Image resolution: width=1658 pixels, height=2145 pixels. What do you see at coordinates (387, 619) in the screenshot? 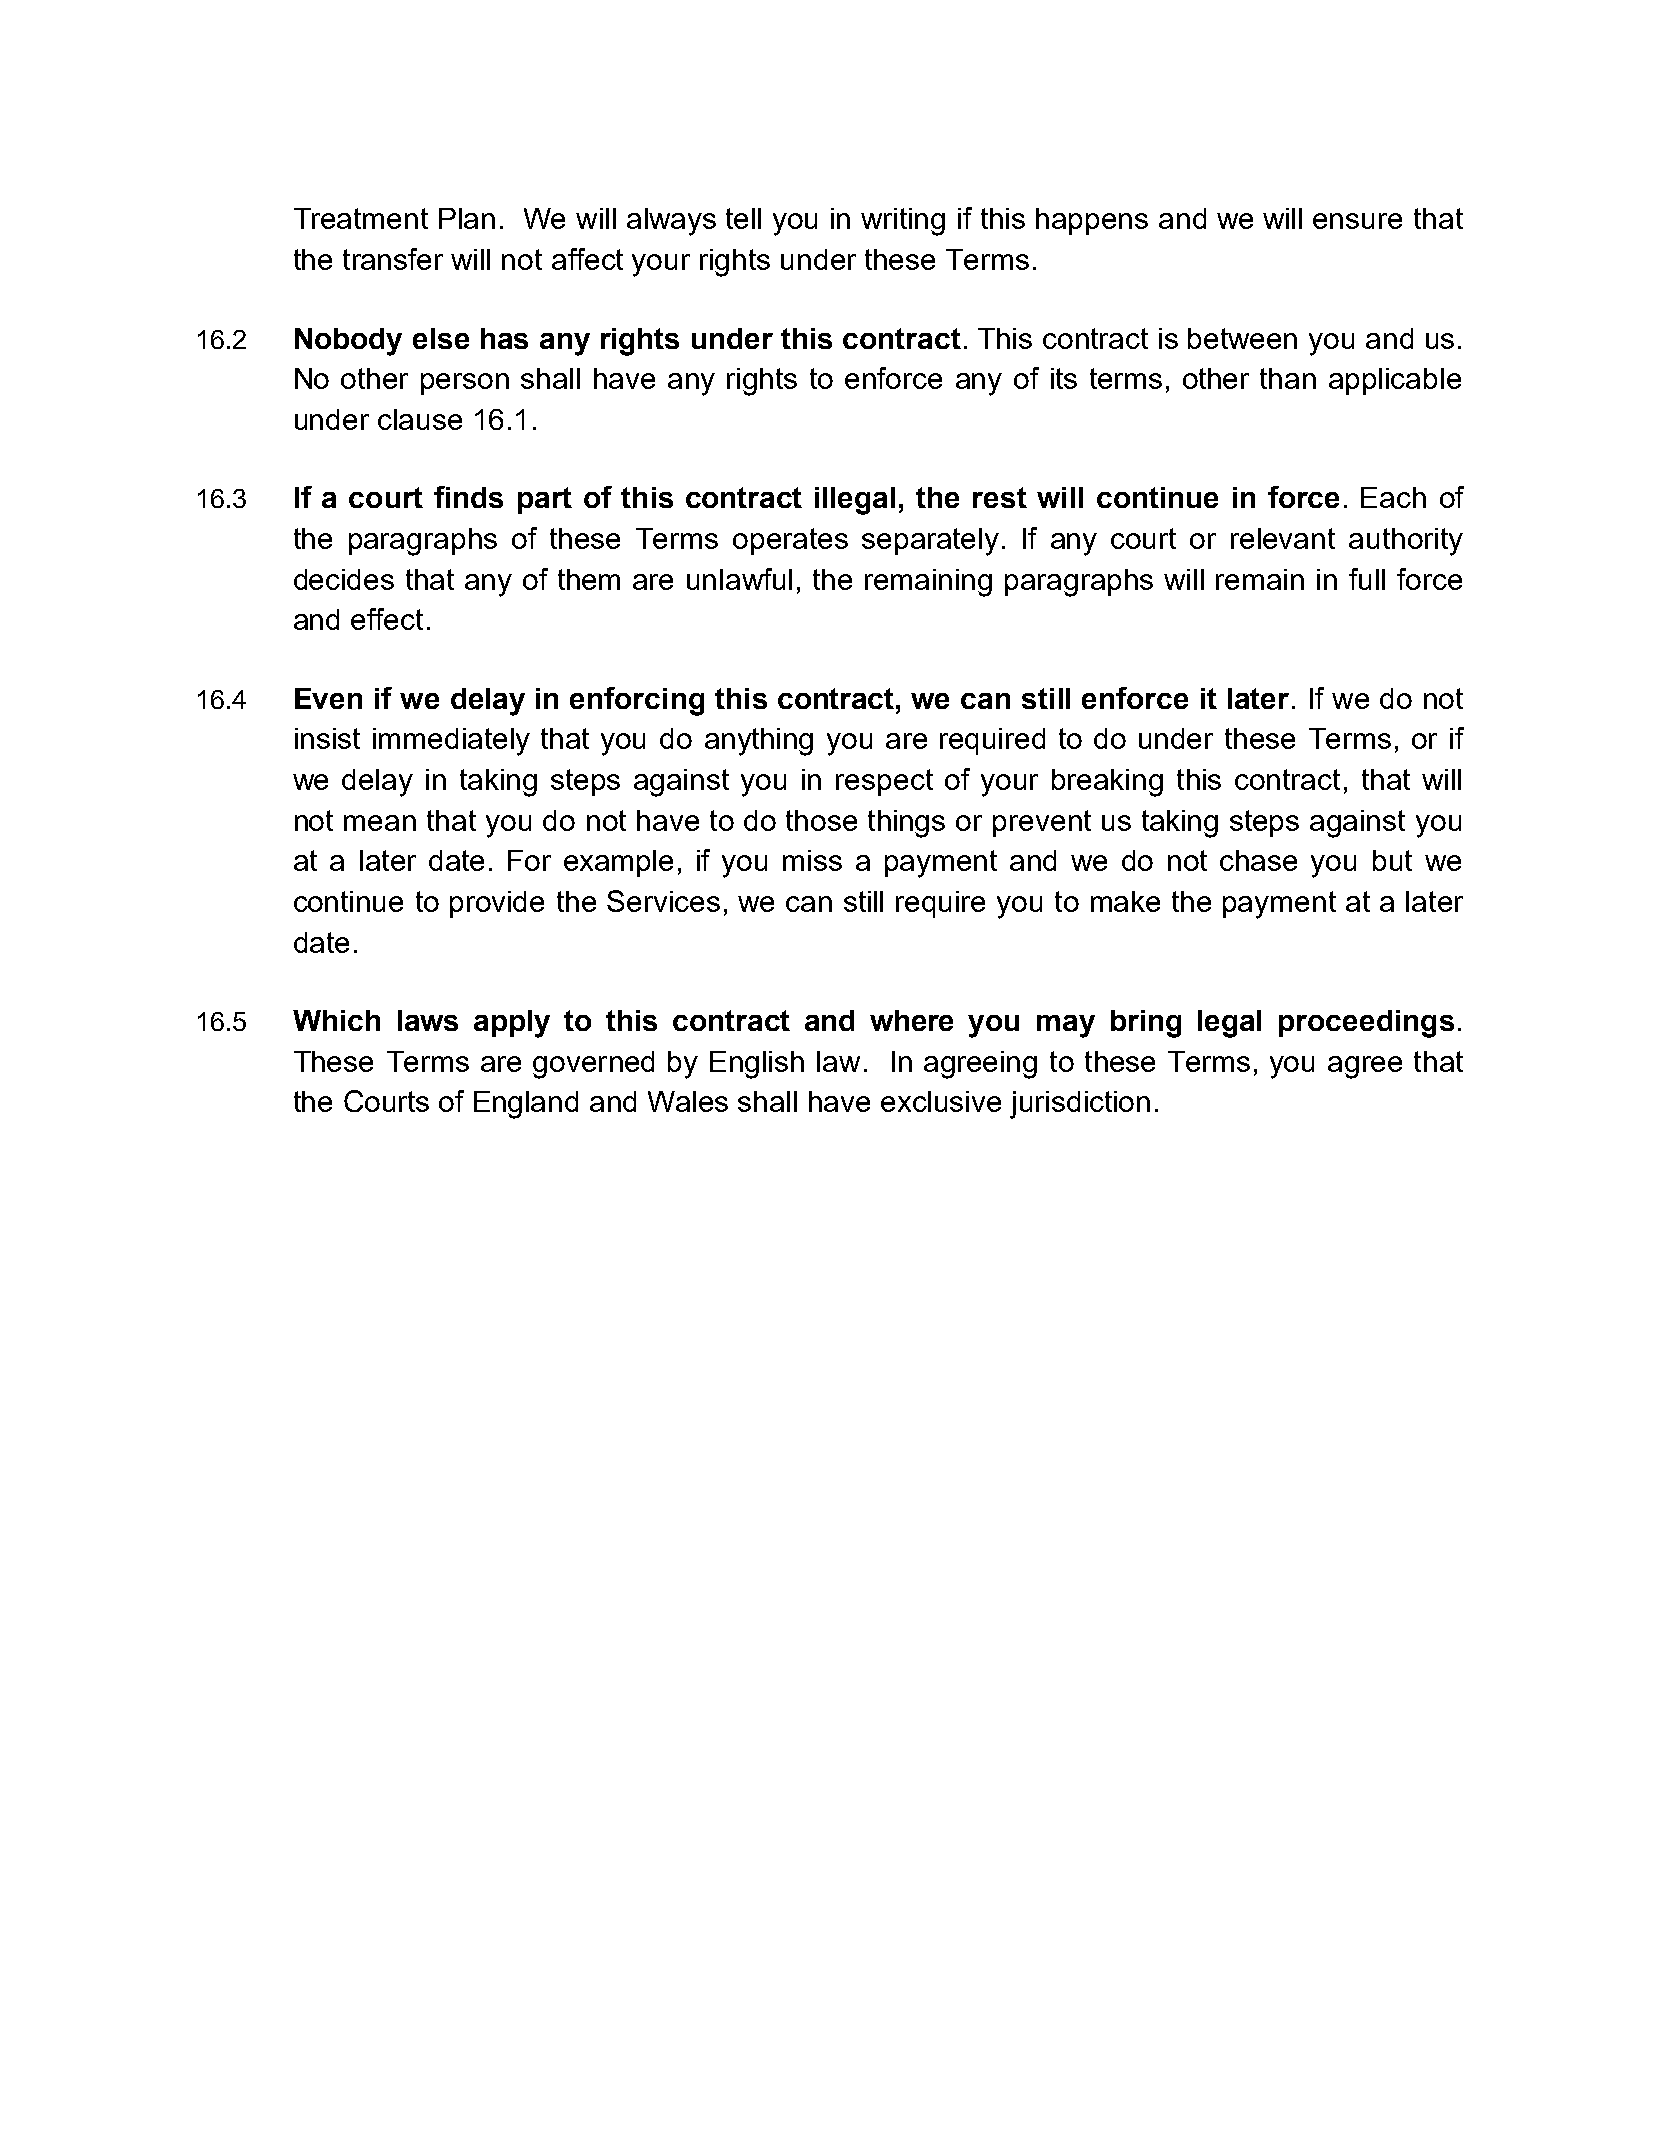
I see `effect` at bounding box center [387, 619].
